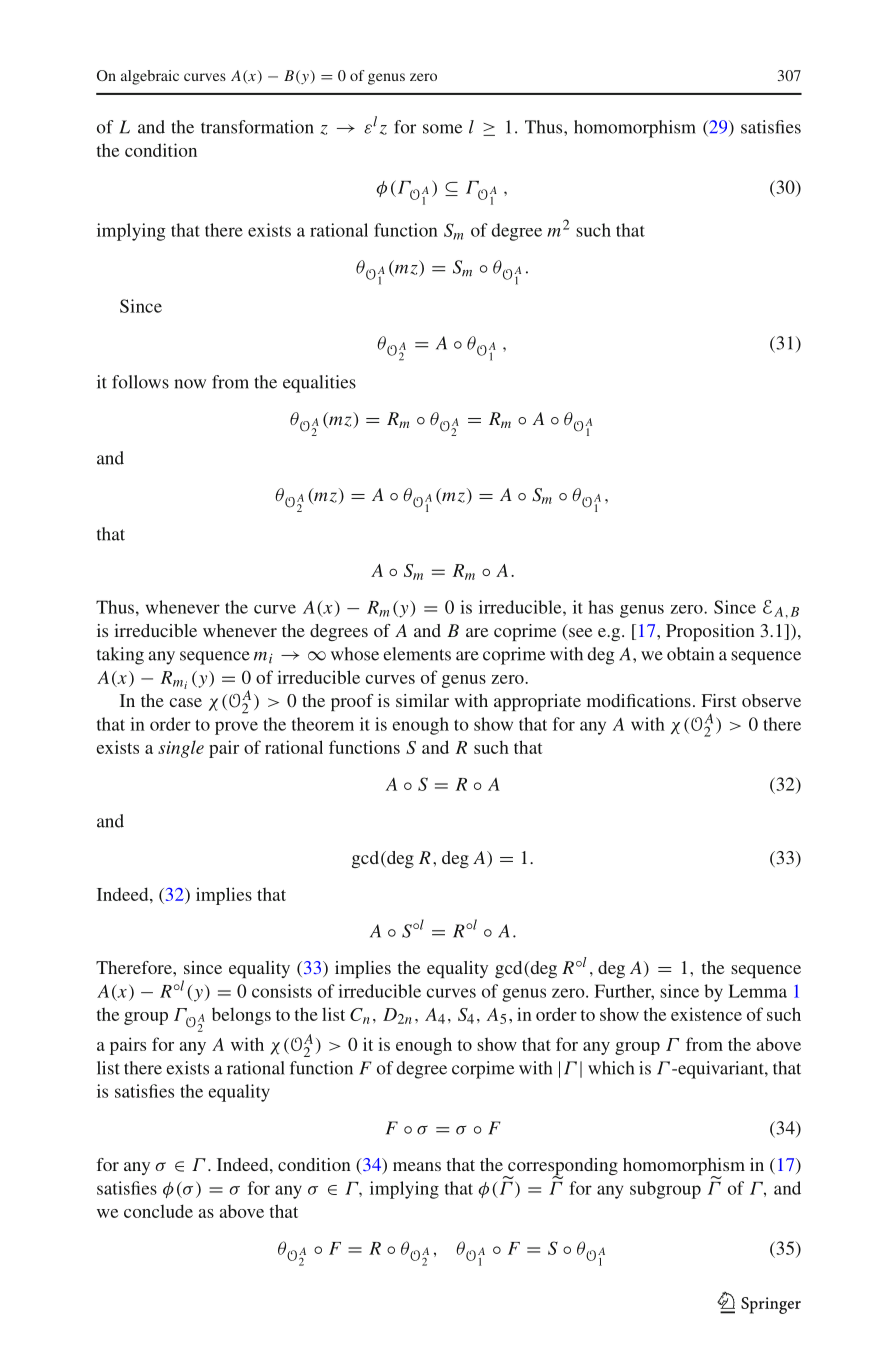 The image size is (896, 1359). I want to click on similar, so click(422, 700).
